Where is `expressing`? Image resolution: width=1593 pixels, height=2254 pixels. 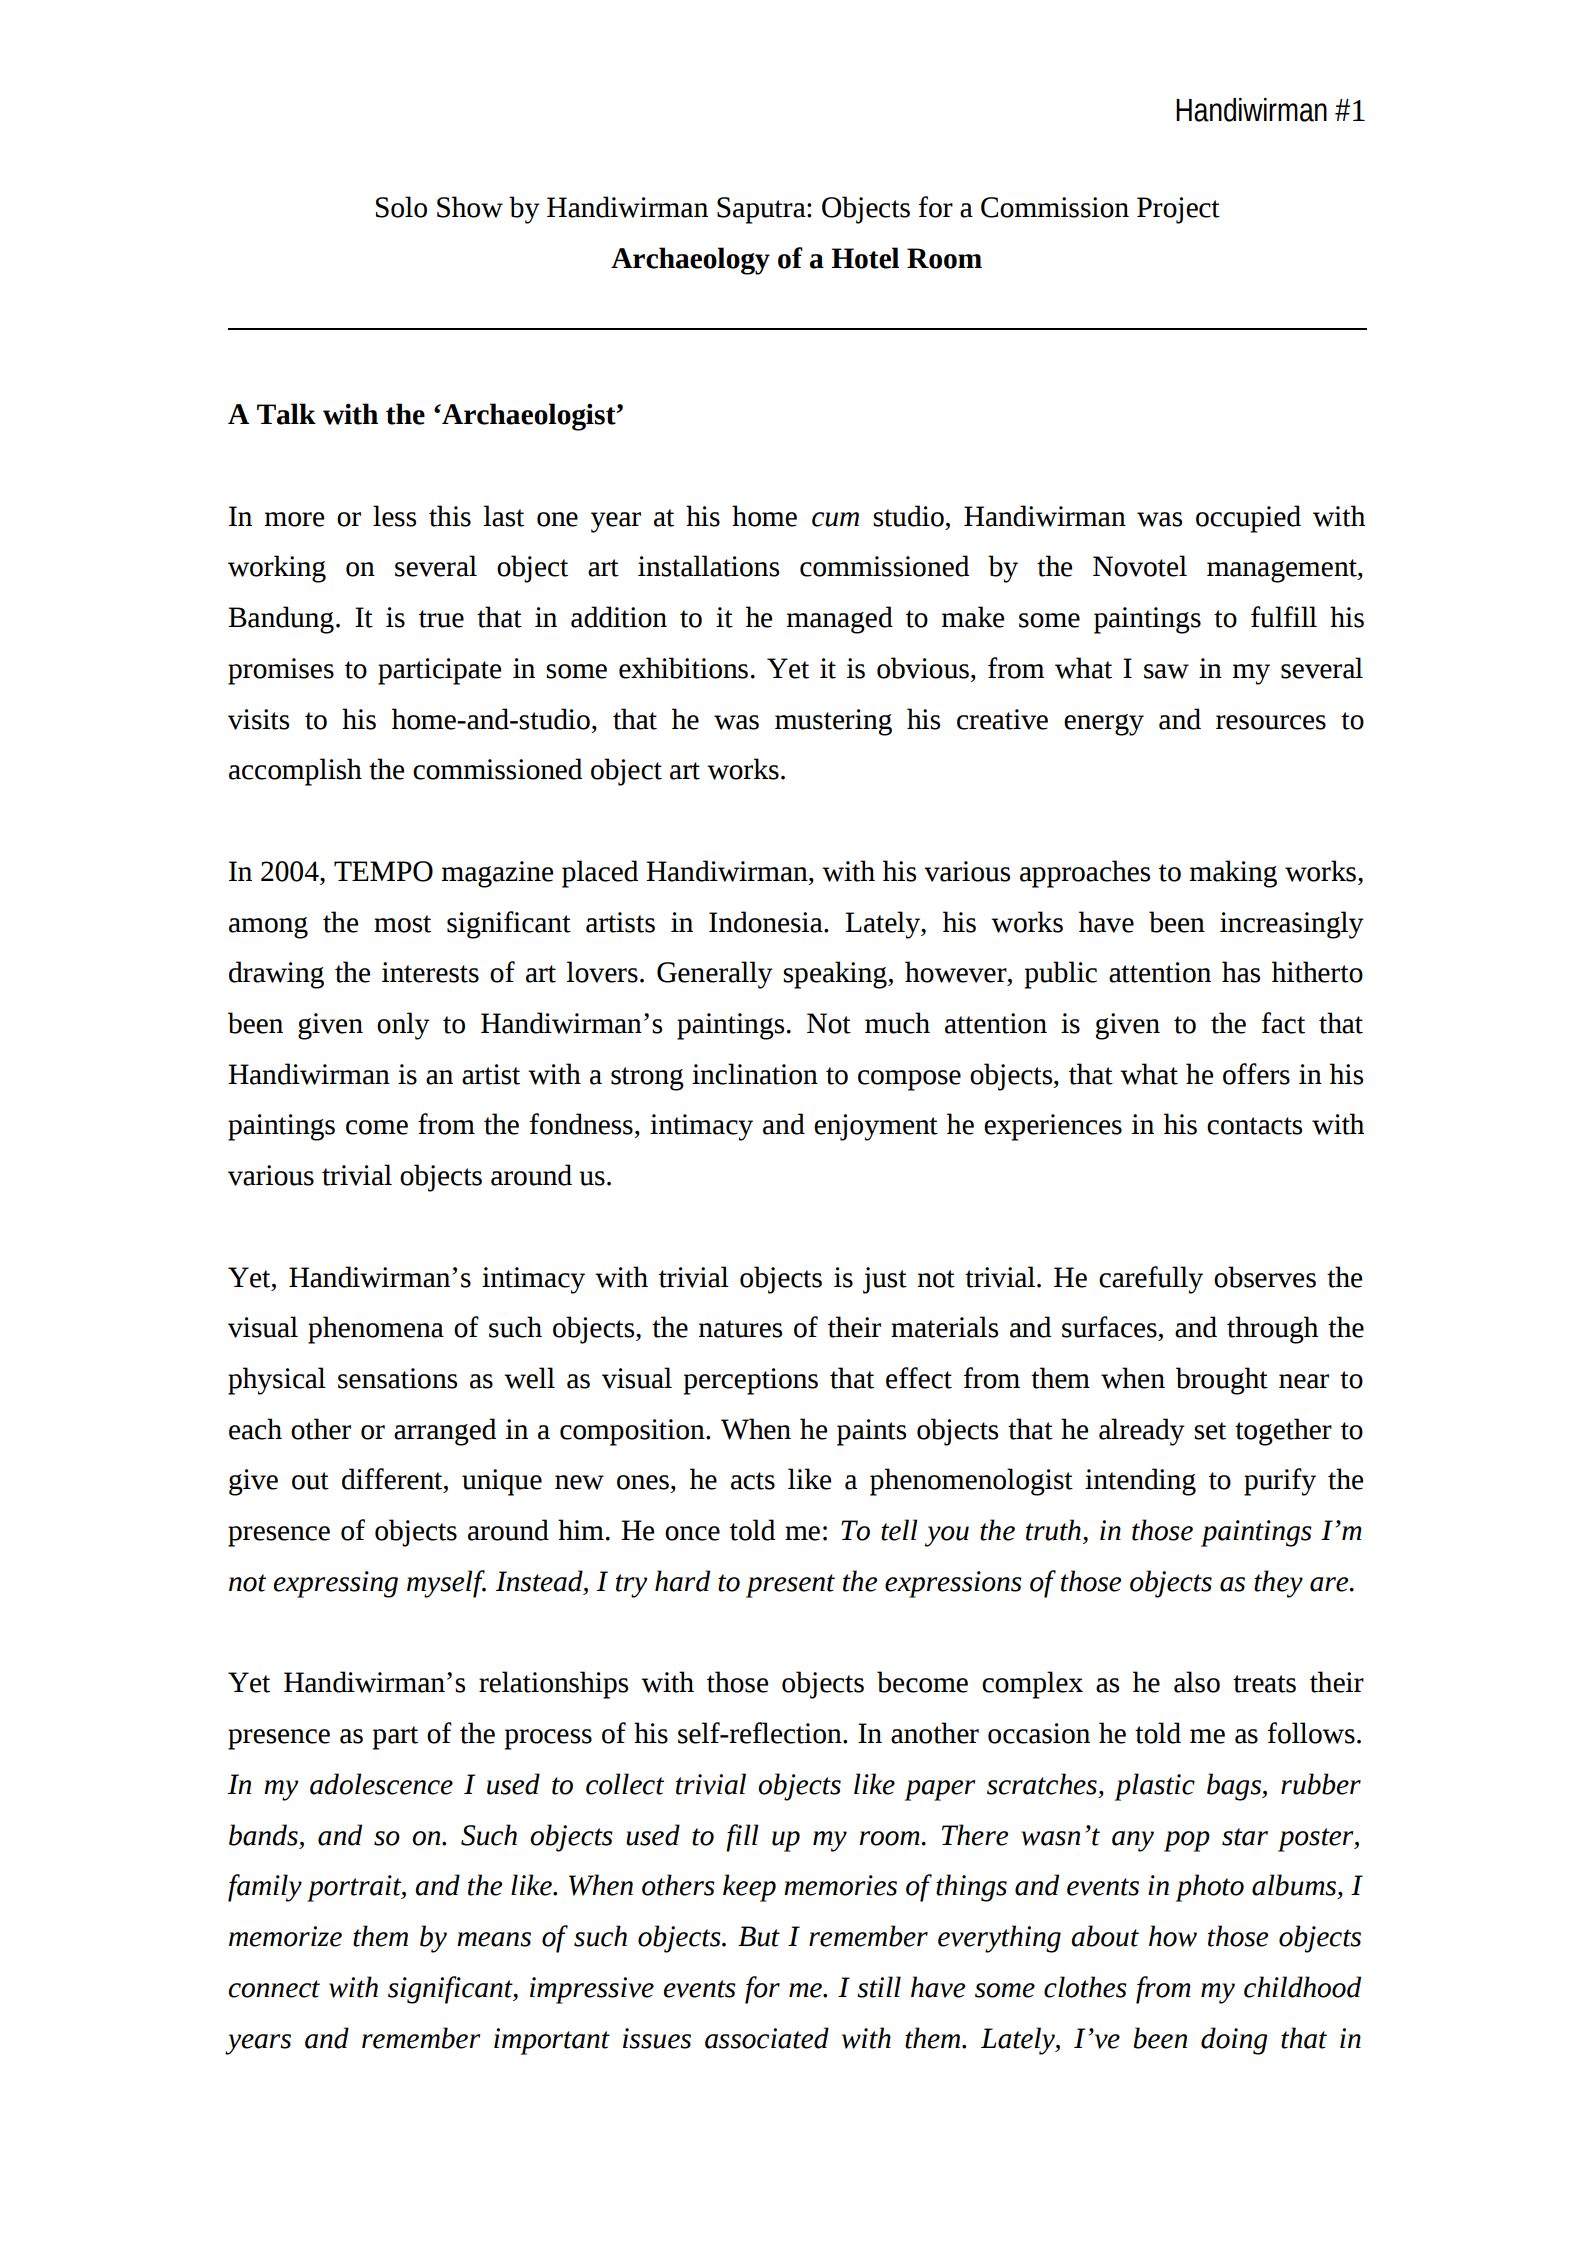 expressing is located at coordinates (335, 1584).
